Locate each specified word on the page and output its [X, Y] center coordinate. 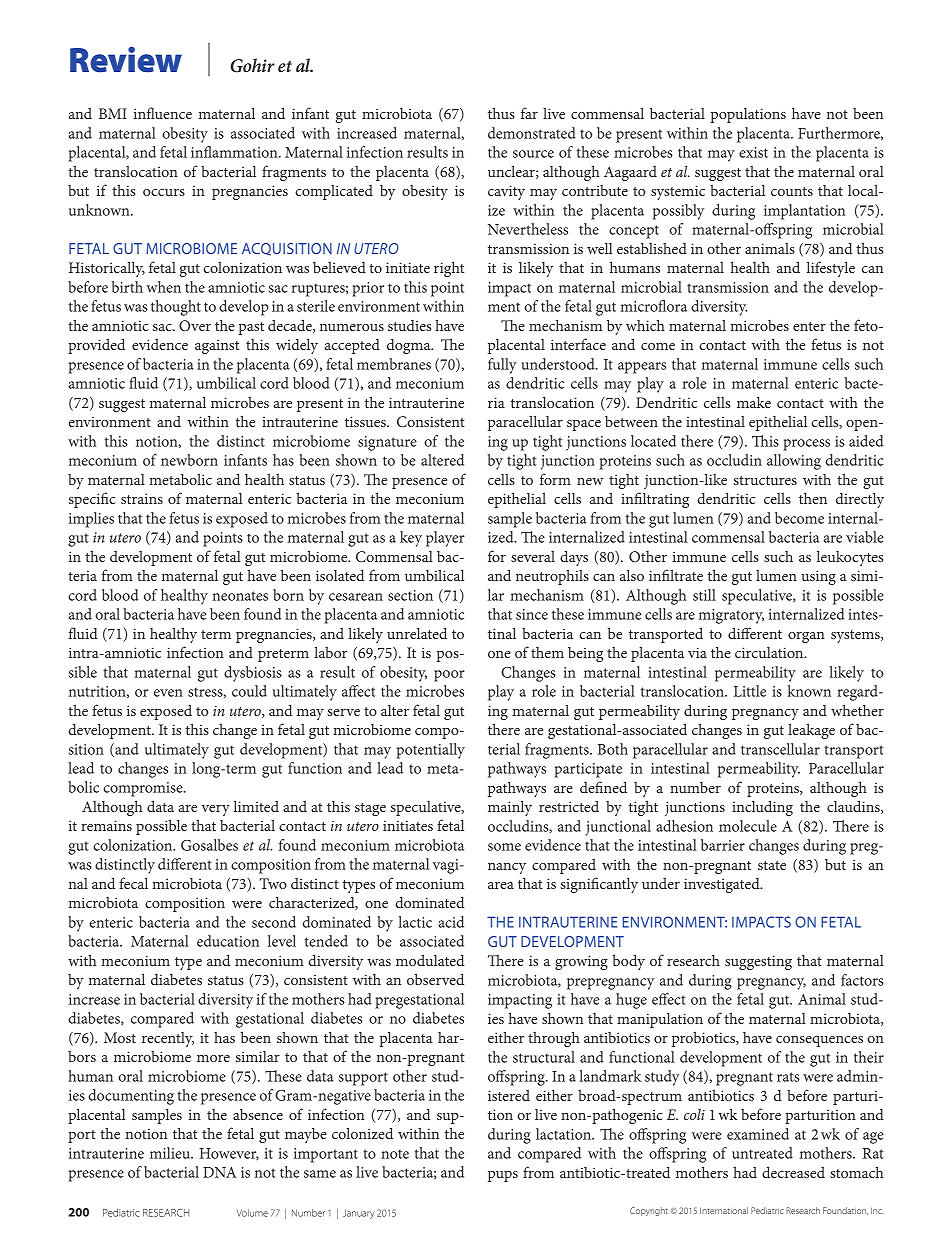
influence [163, 113]
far [529, 113]
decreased [793, 1172]
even [168, 693]
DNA [220, 1172]
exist [753, 152]
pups [503, 1176]
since [532, 614]
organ [806, 637]
